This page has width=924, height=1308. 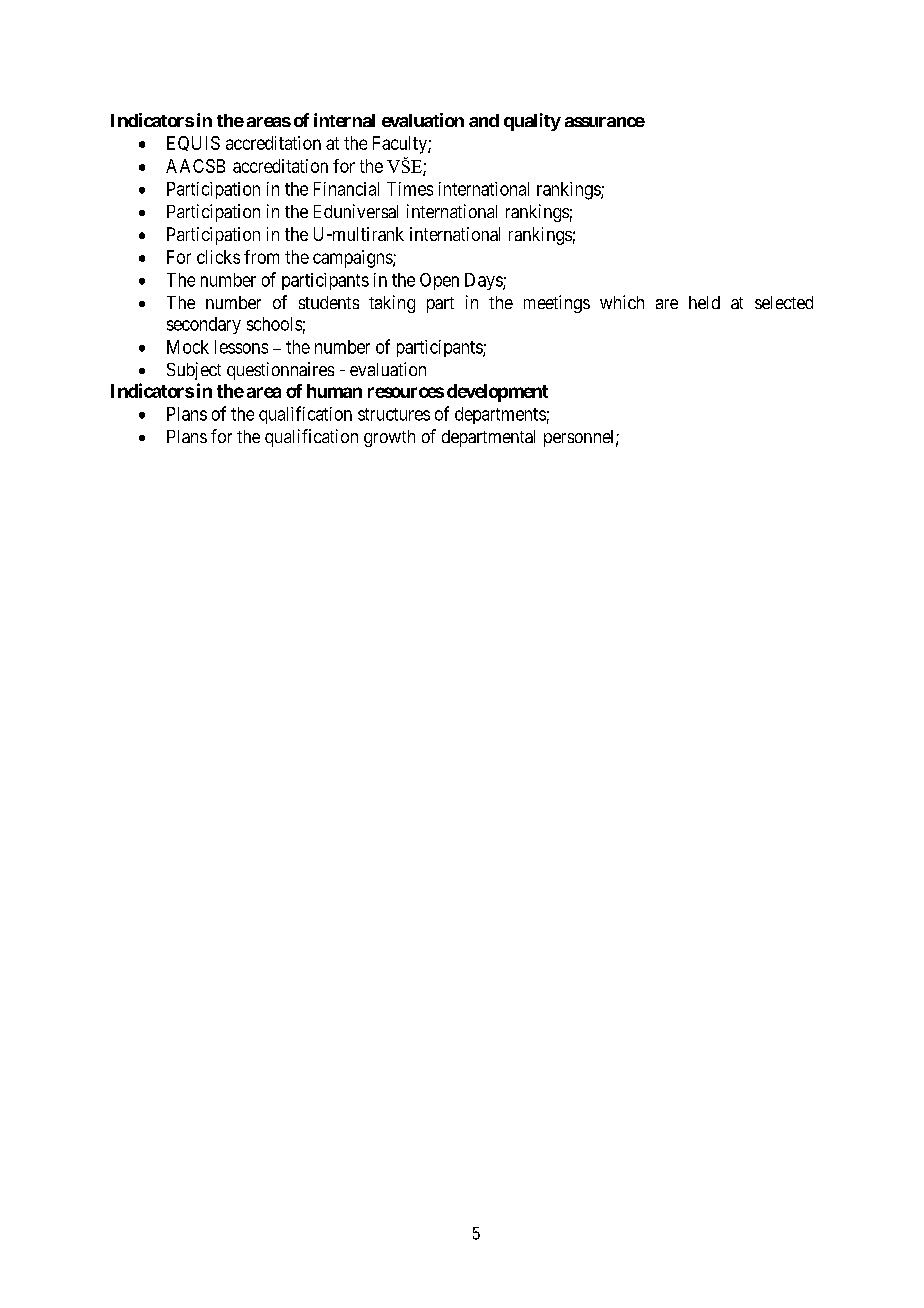 I want to click on internal, so click(x=344, y=120).
